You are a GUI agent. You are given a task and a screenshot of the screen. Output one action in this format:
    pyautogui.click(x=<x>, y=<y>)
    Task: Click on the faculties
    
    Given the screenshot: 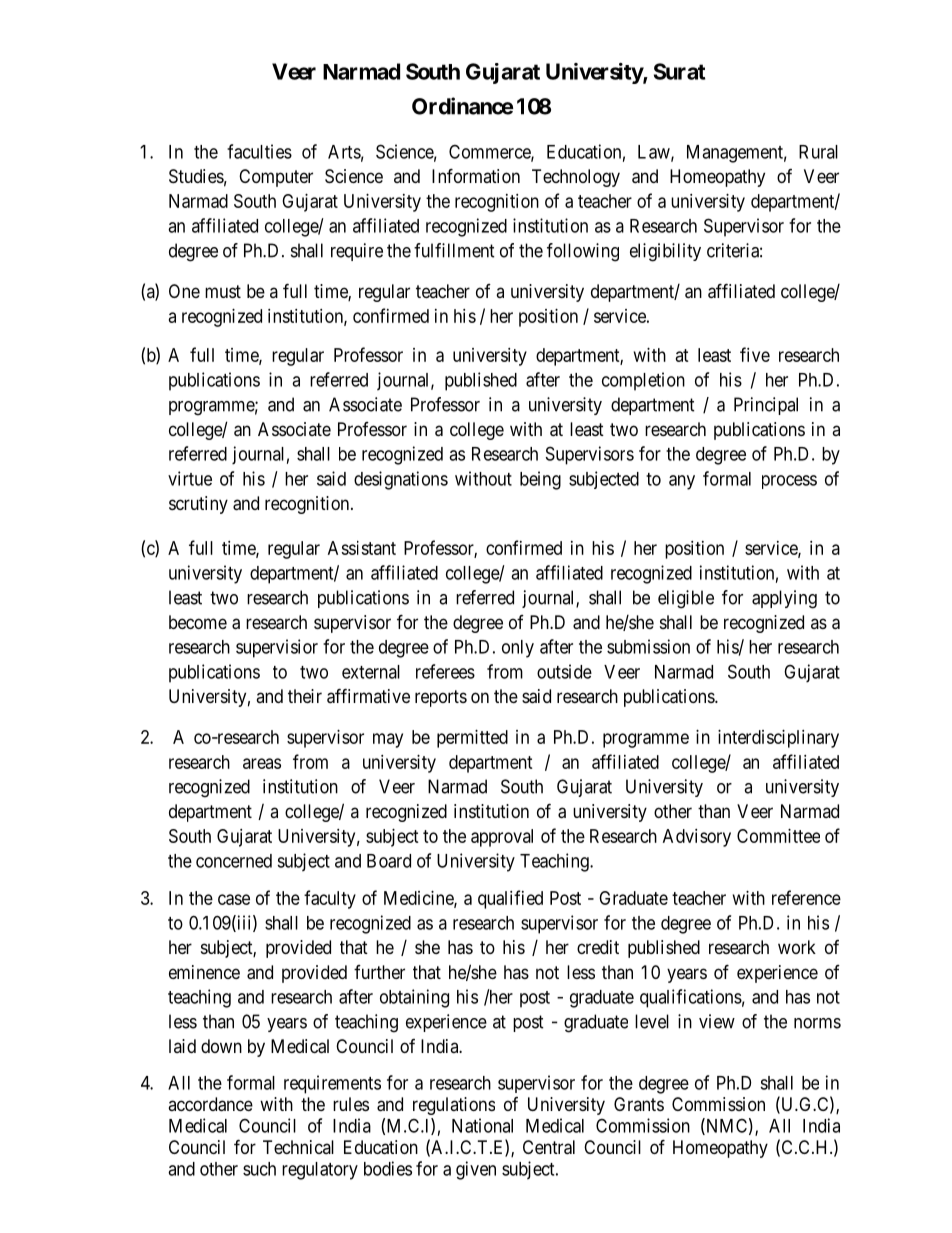 What is the action you would take?
    pyautogui.click(x=259, y=151)
